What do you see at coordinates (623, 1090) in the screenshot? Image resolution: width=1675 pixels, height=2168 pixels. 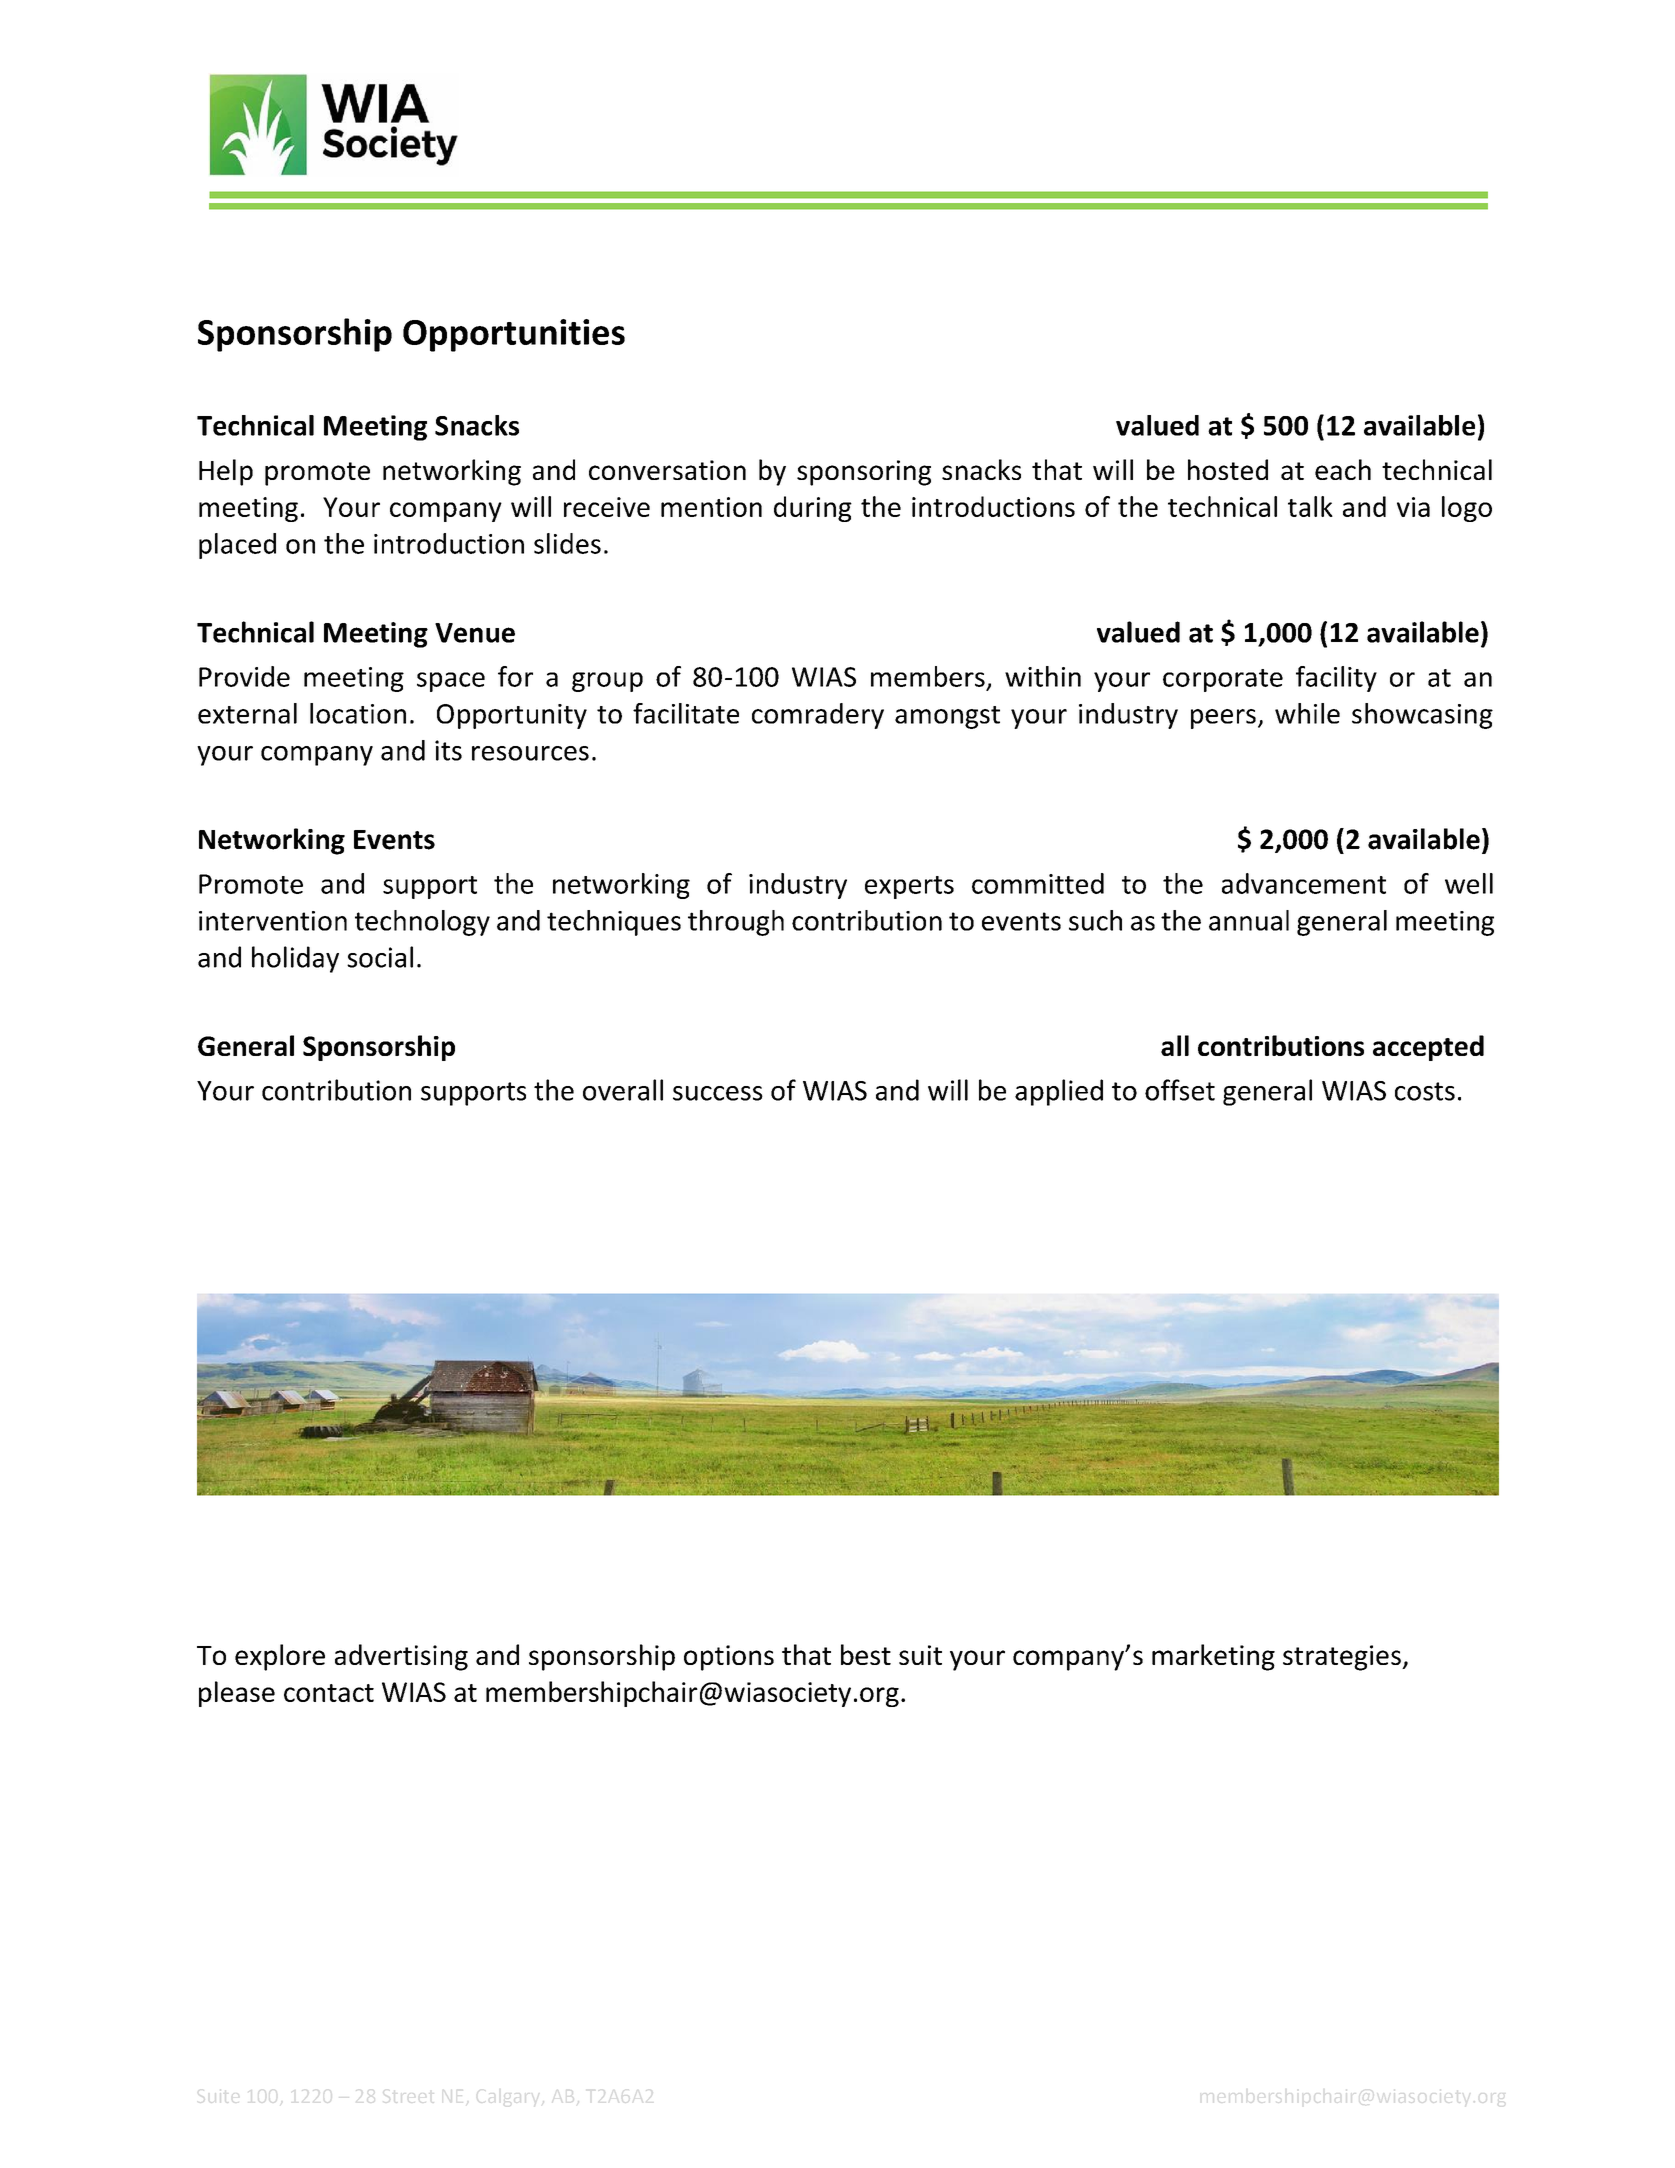 I see `overall` at bounding box center [623, 1090].
